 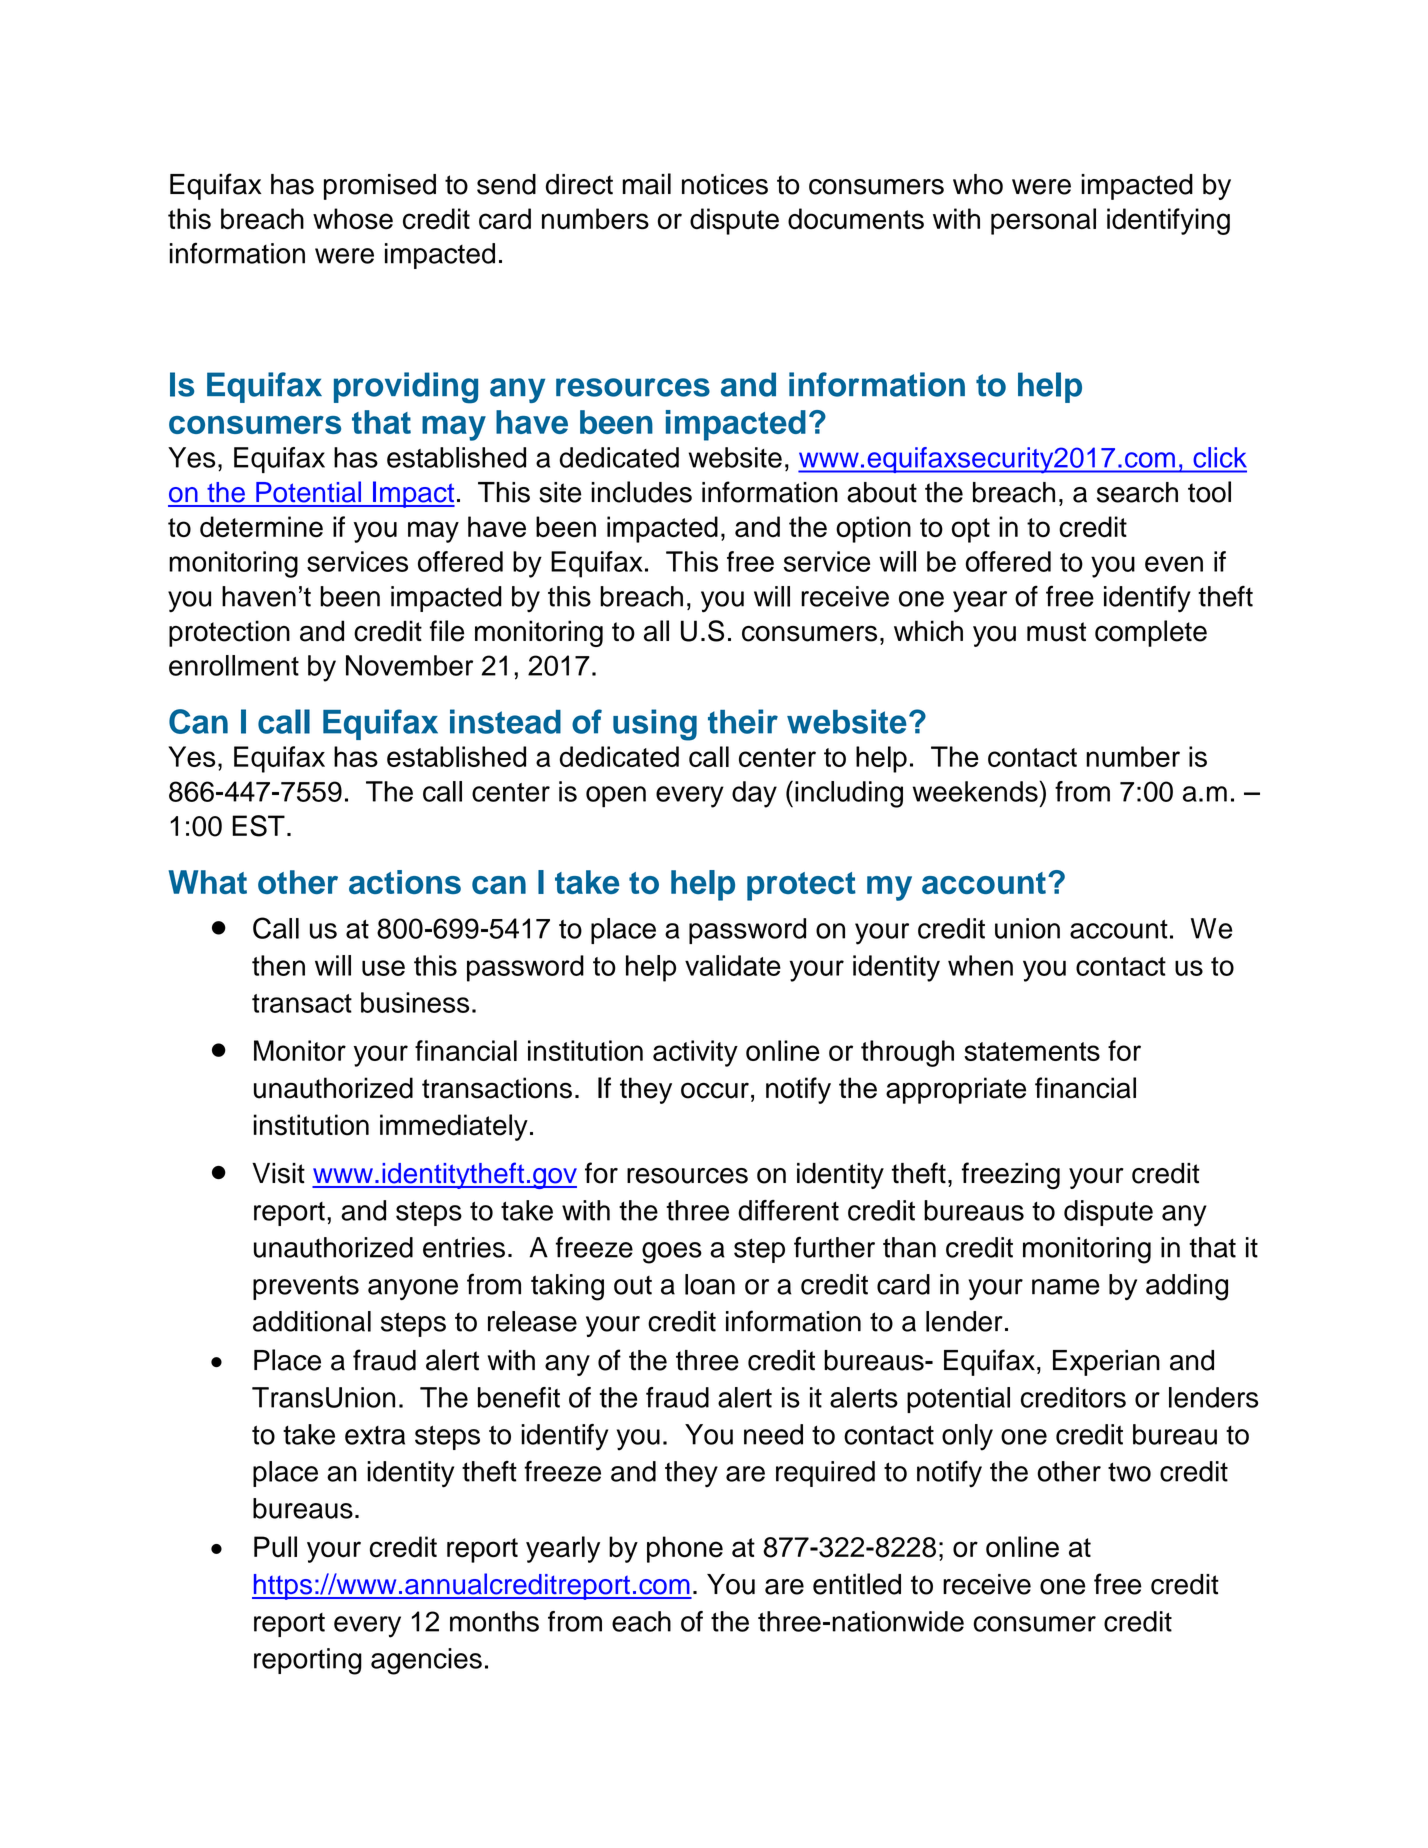 I want to click on when, so click(x=980, y=965).
